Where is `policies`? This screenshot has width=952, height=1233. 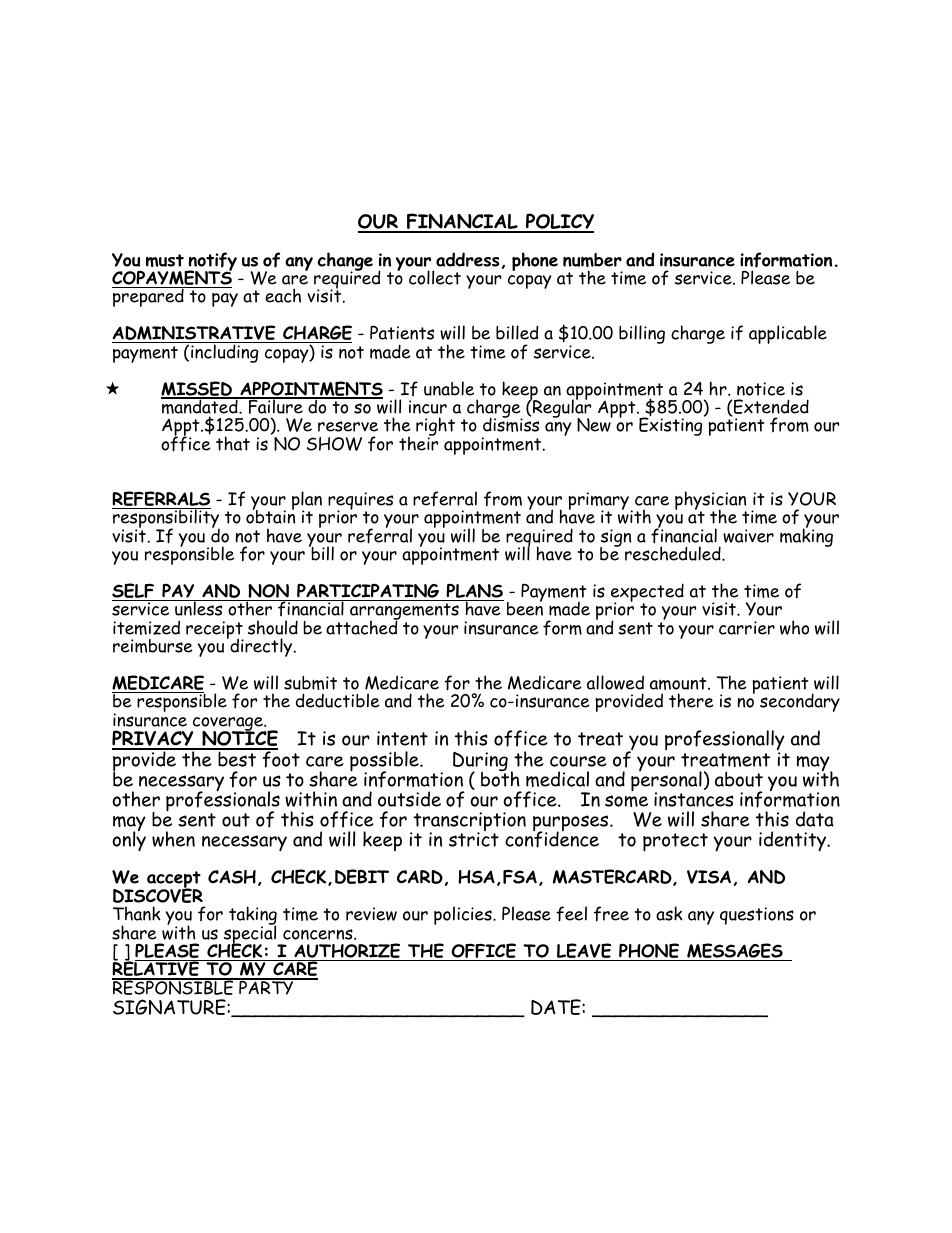 policies is located at coordinates (464, 915).
